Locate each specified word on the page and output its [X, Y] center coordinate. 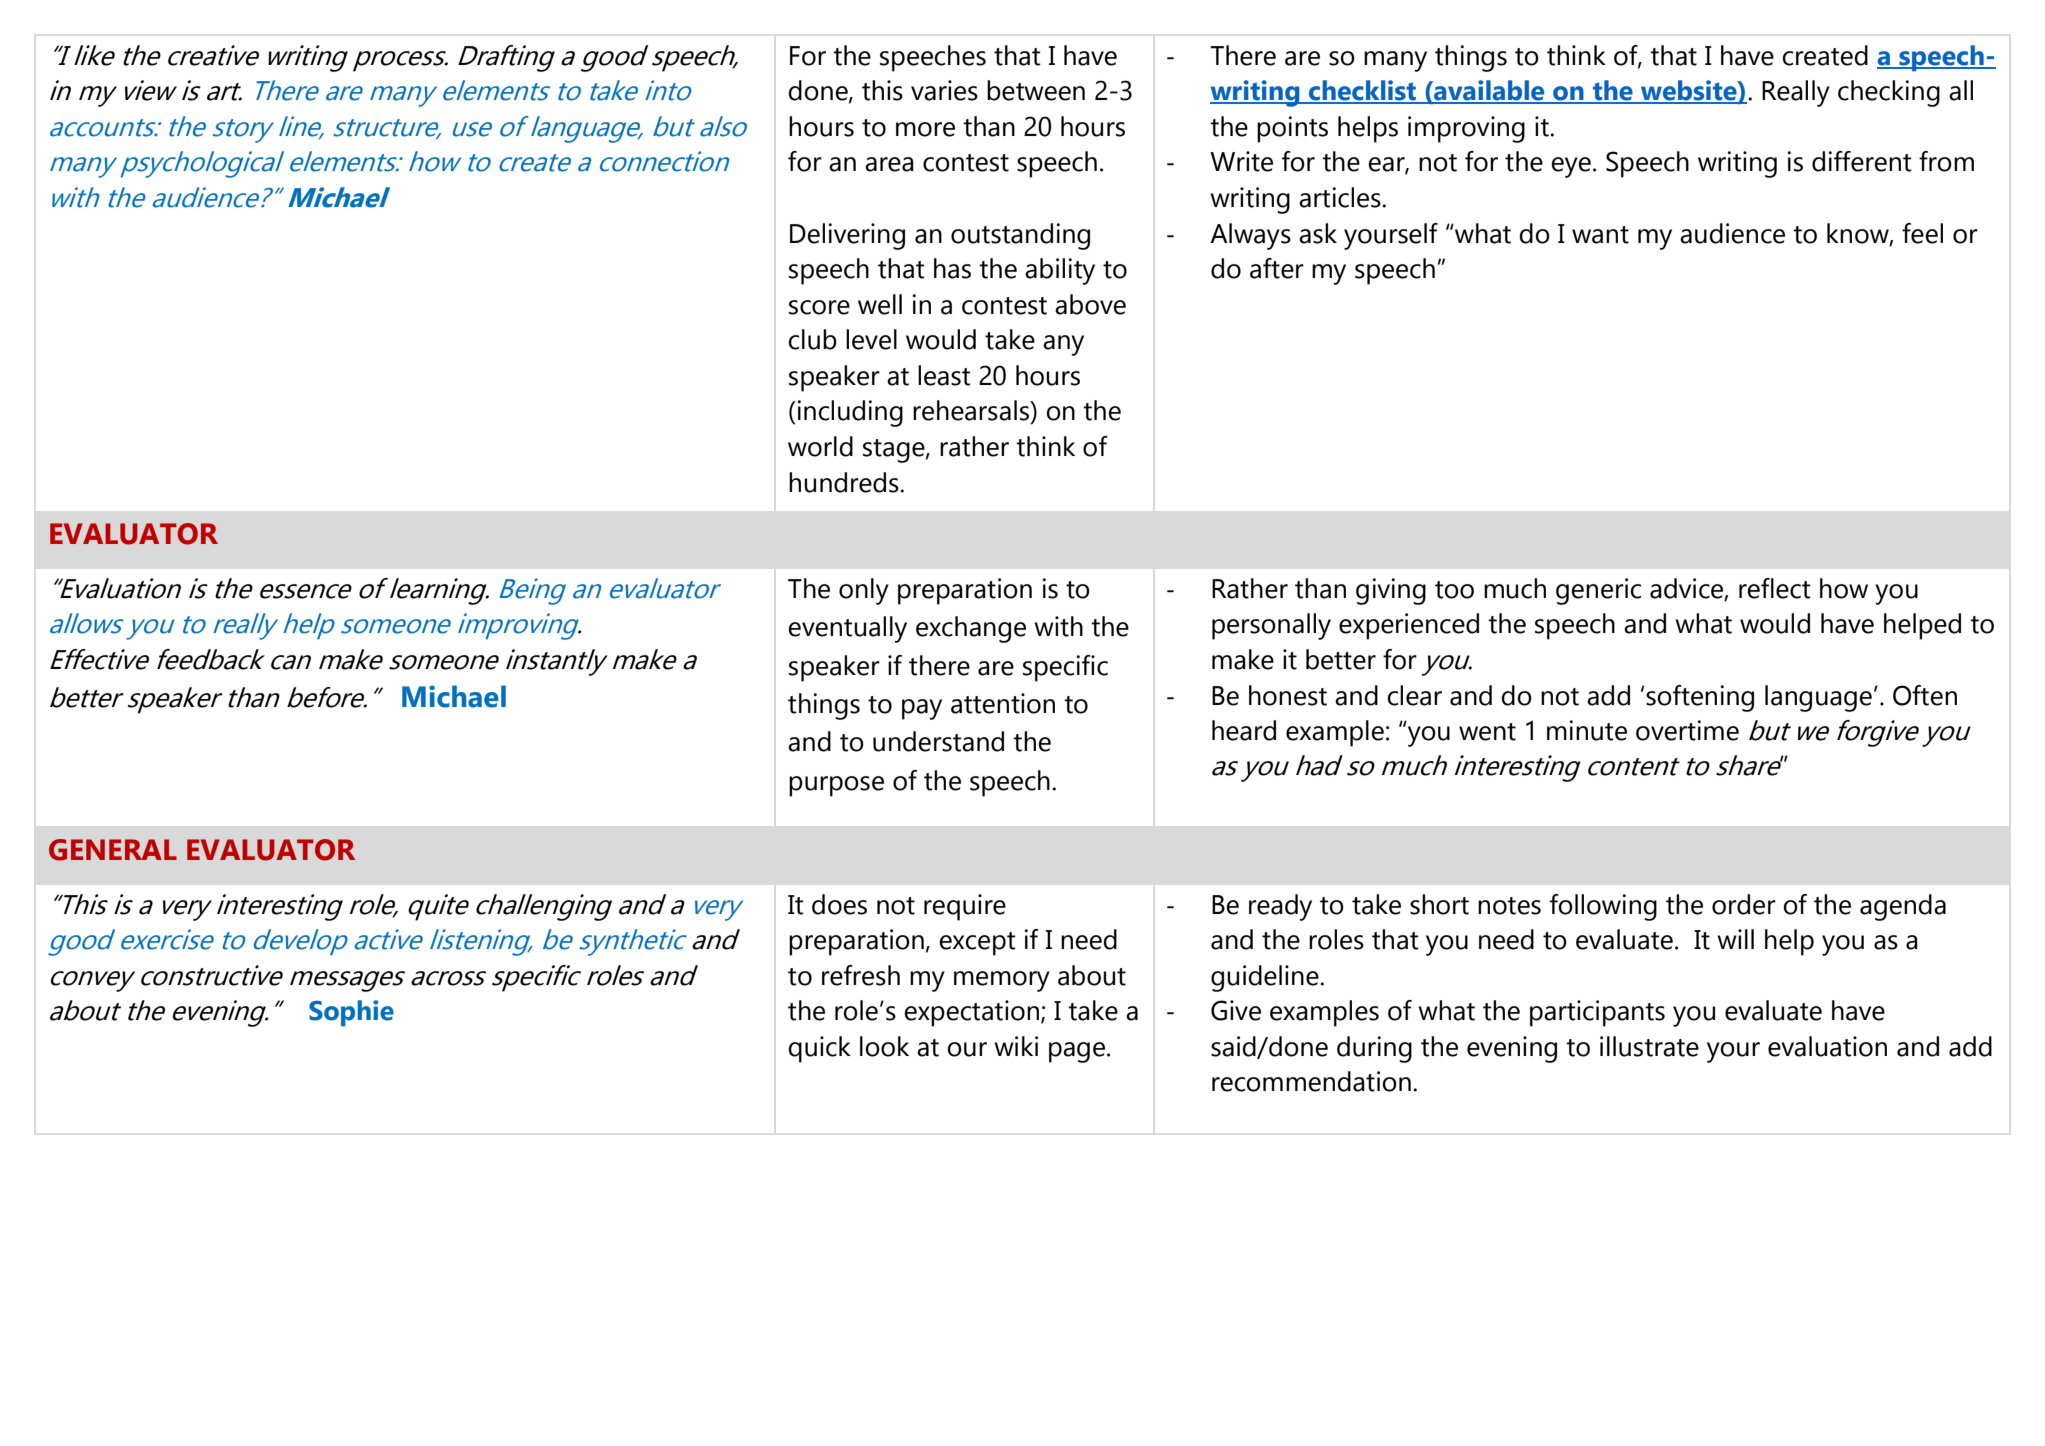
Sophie [351, 1013]
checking [1889, 93]
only [864, 591]
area [889, 164]
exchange [971, 629]
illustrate [1649, 1046]
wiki [1016, 1046]
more [925, 129]
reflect [1774, 588]
